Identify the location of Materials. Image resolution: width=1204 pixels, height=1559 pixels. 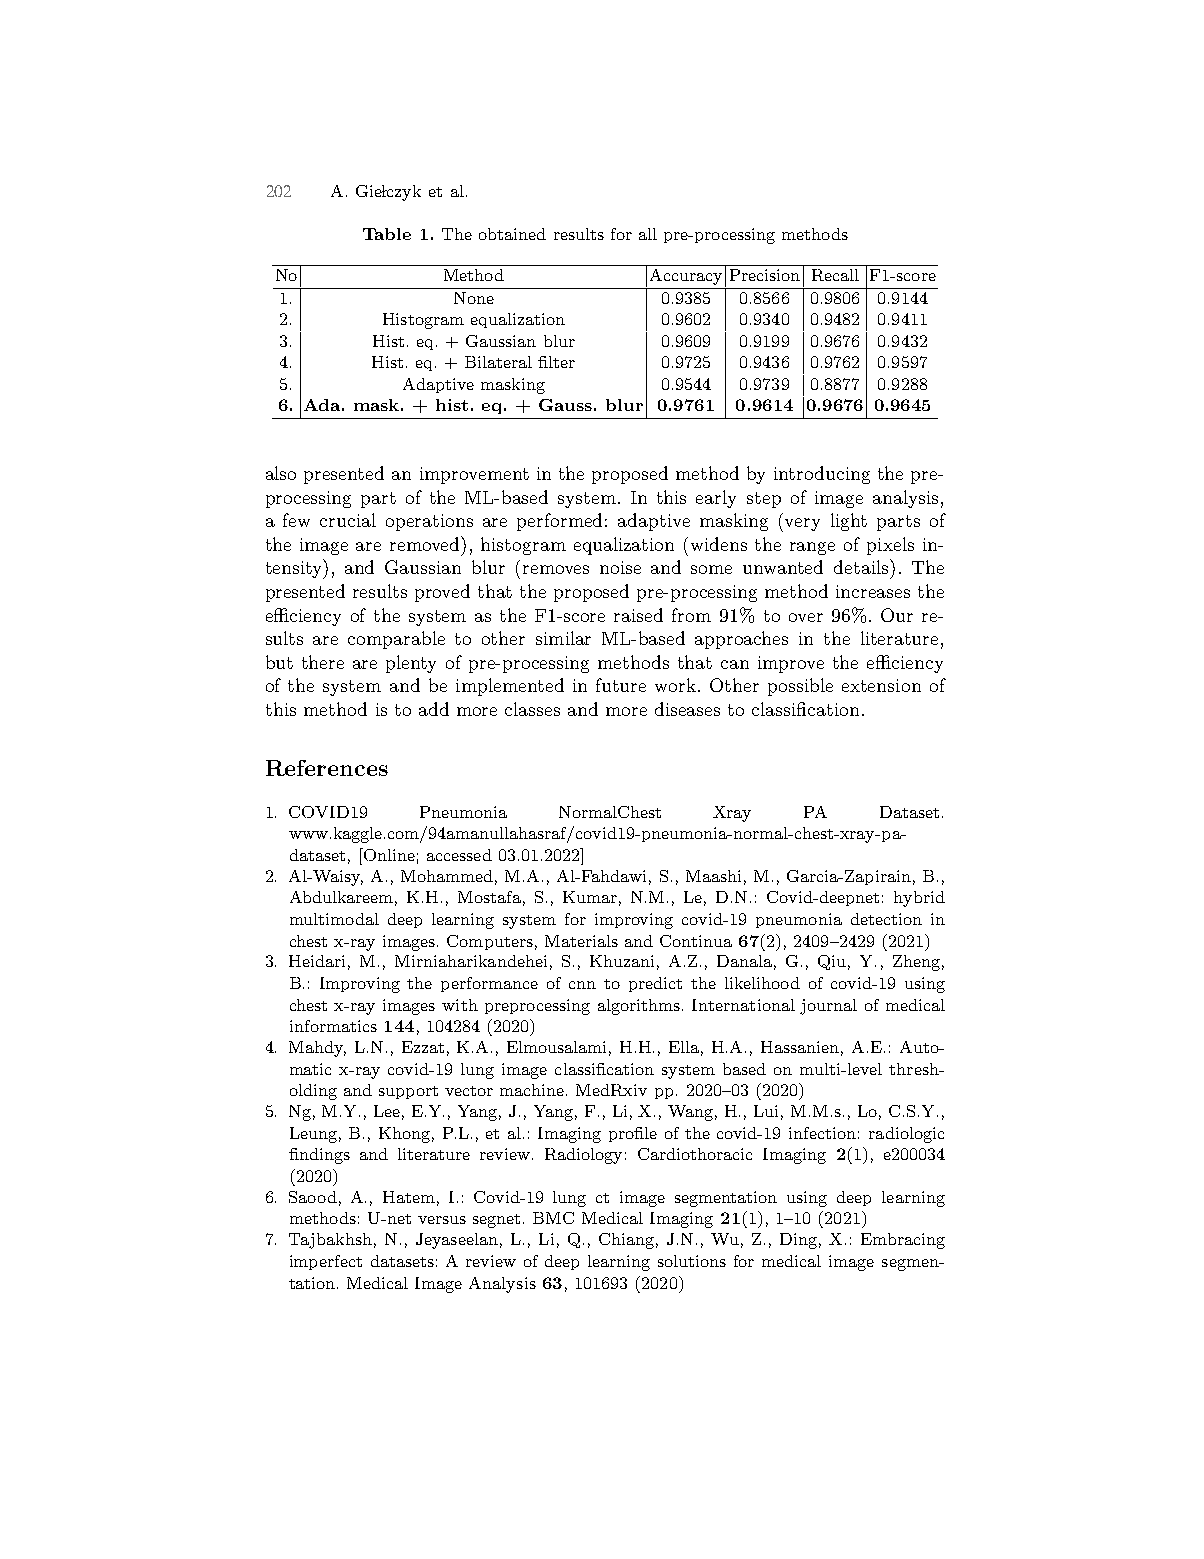
(581, 941).
